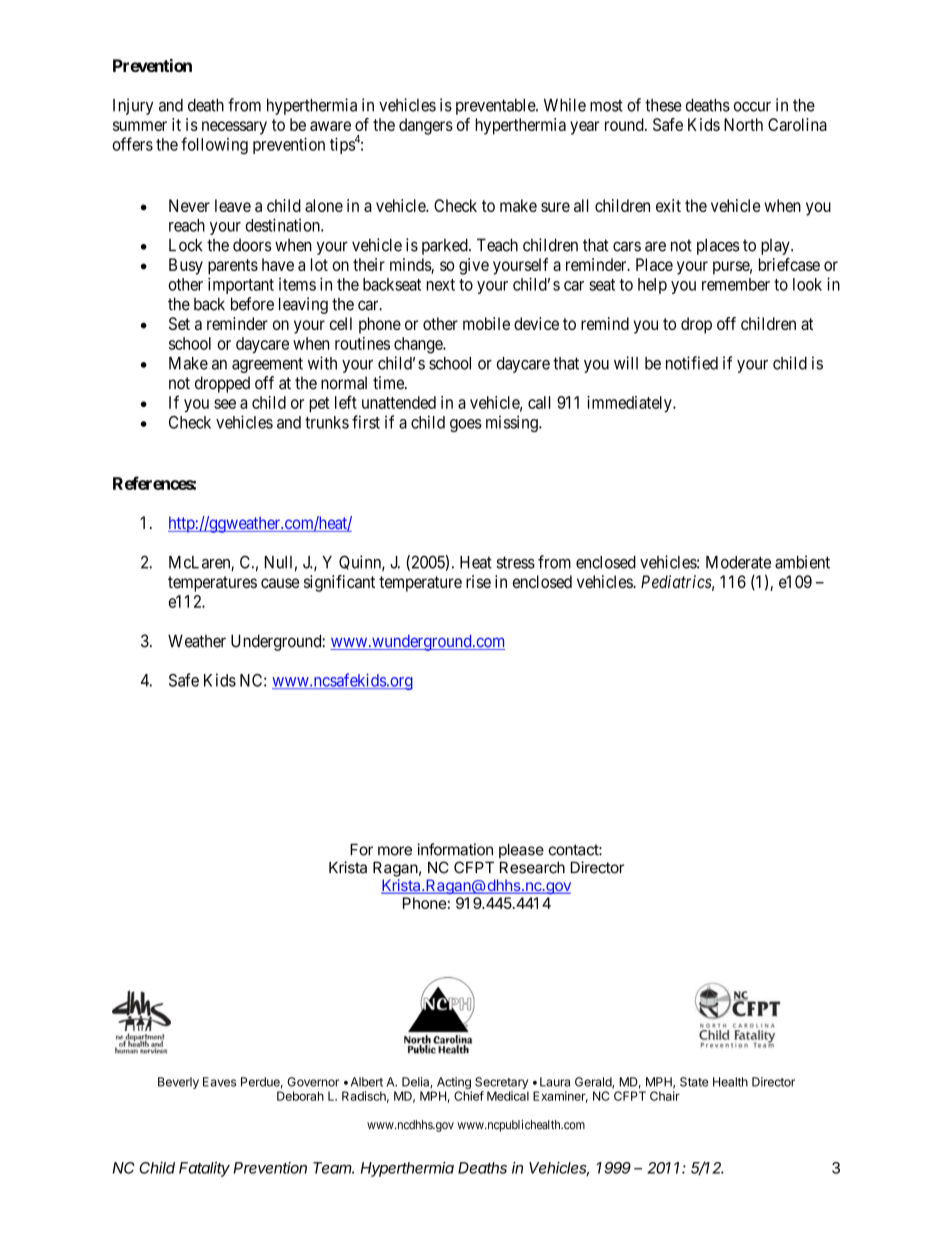 The width and height of the screenshot is (952, 1233). Describe the element at coordinates (455, 849) in the screenshot. I see `information` at that location.
